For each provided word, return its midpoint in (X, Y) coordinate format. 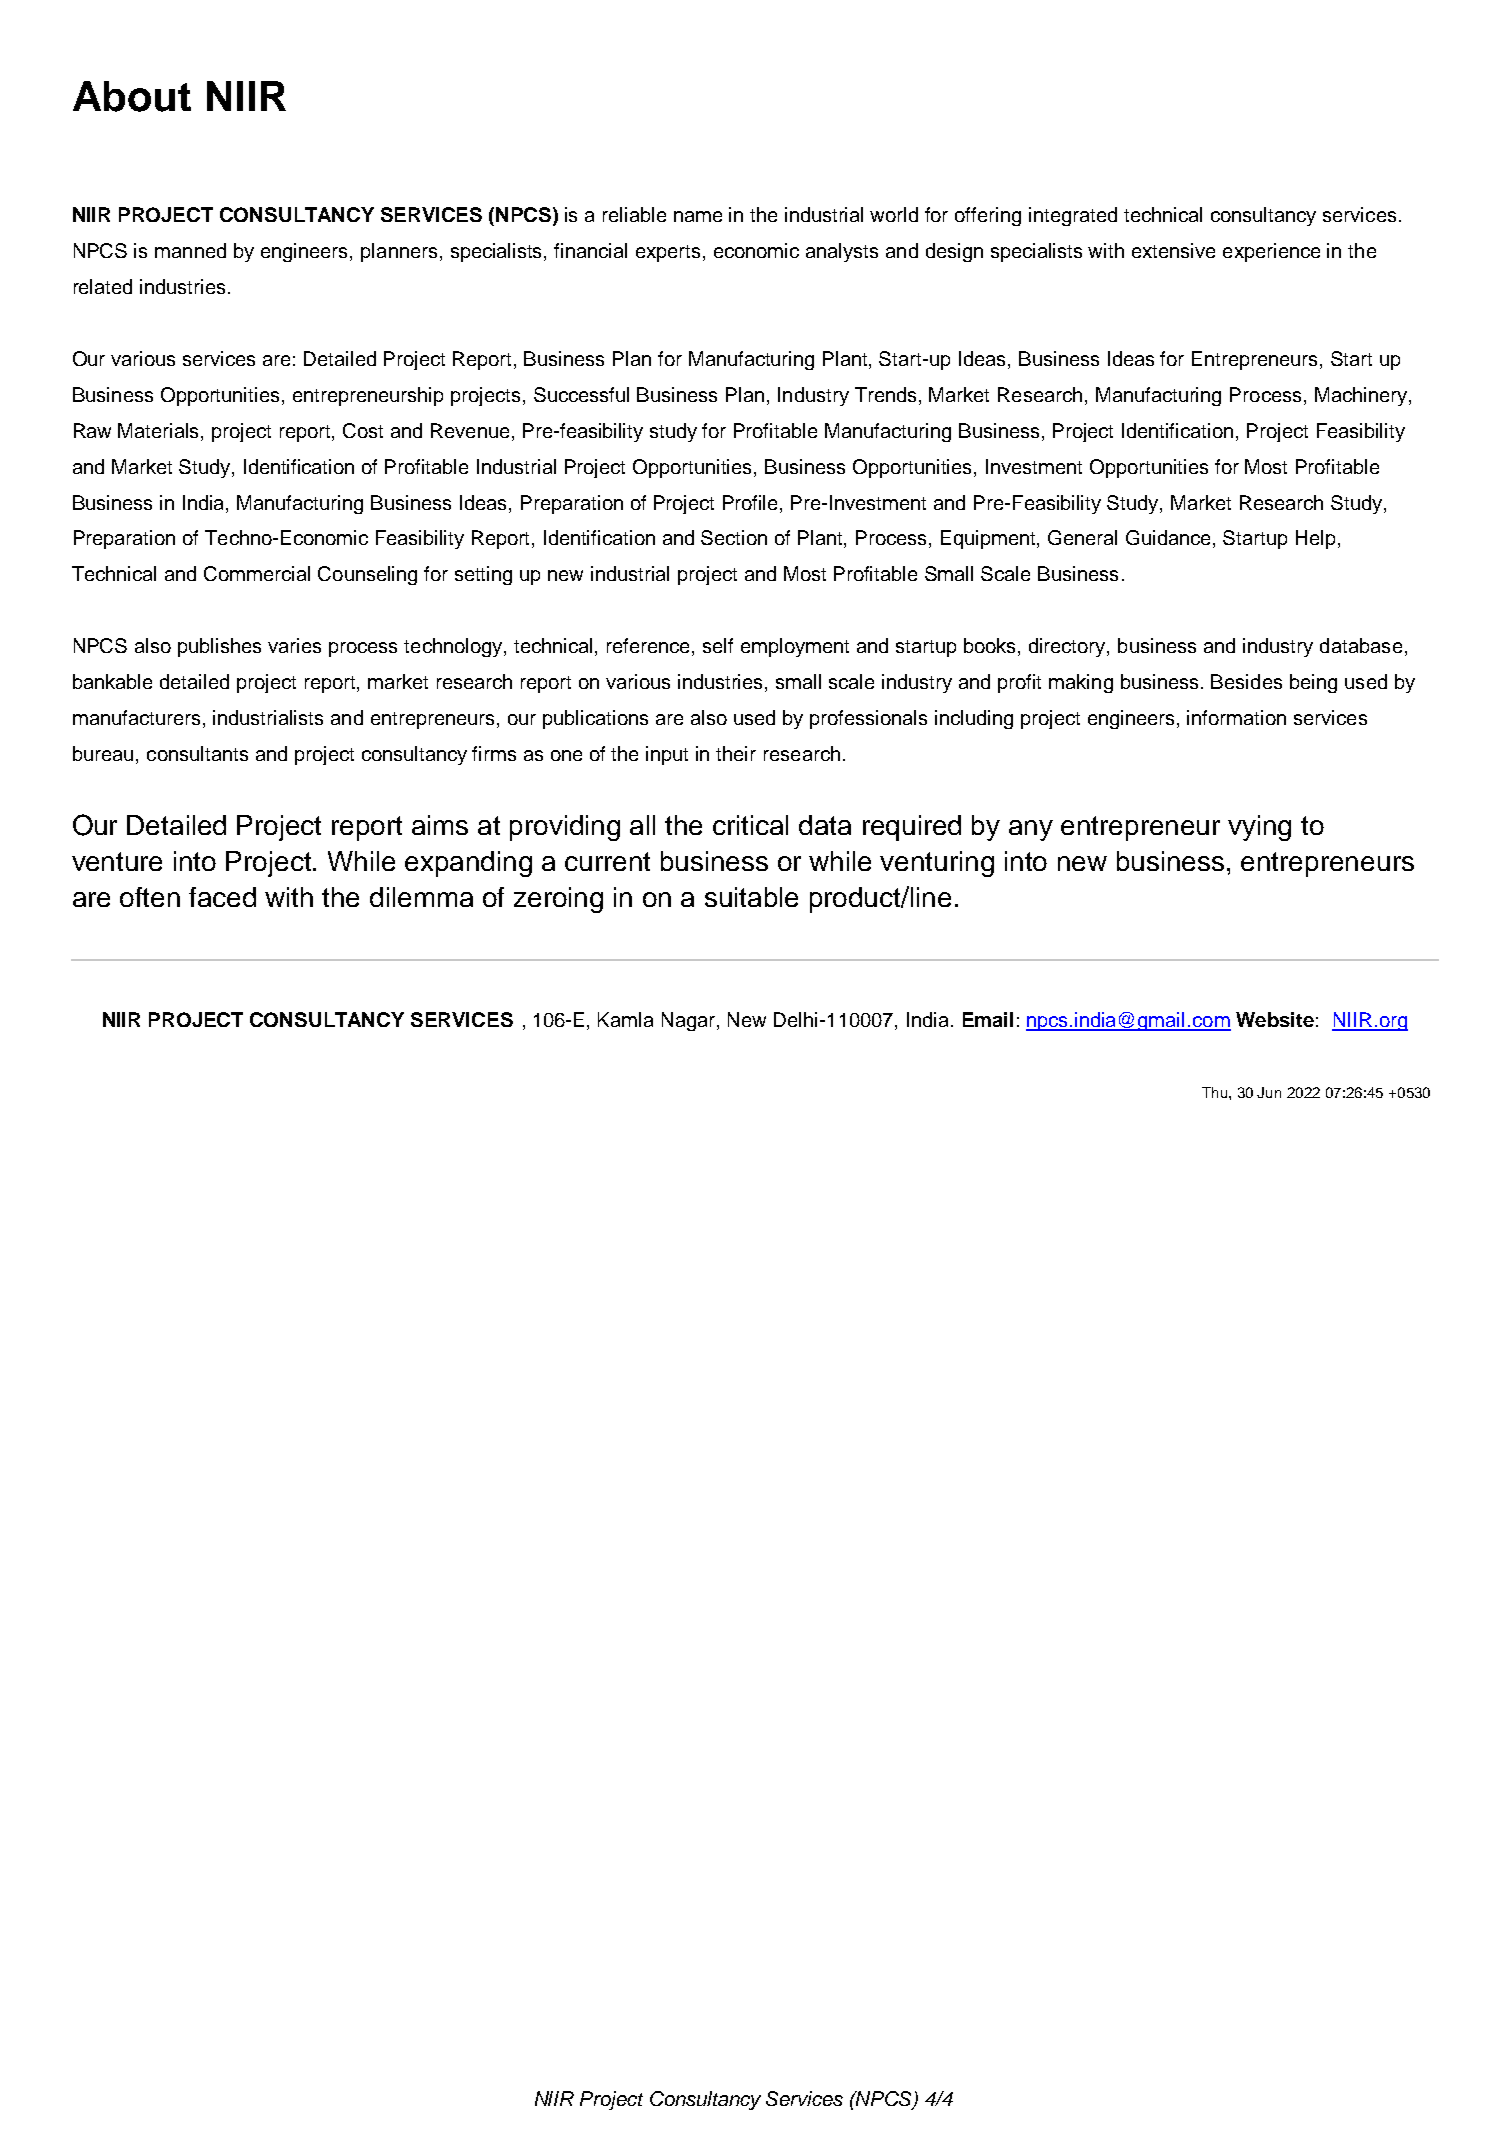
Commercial (257, 573)
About (132, 96)
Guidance (1170, 539)
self (718, 645)
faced (222, 897)
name (698, 216)
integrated (1073, 216)
